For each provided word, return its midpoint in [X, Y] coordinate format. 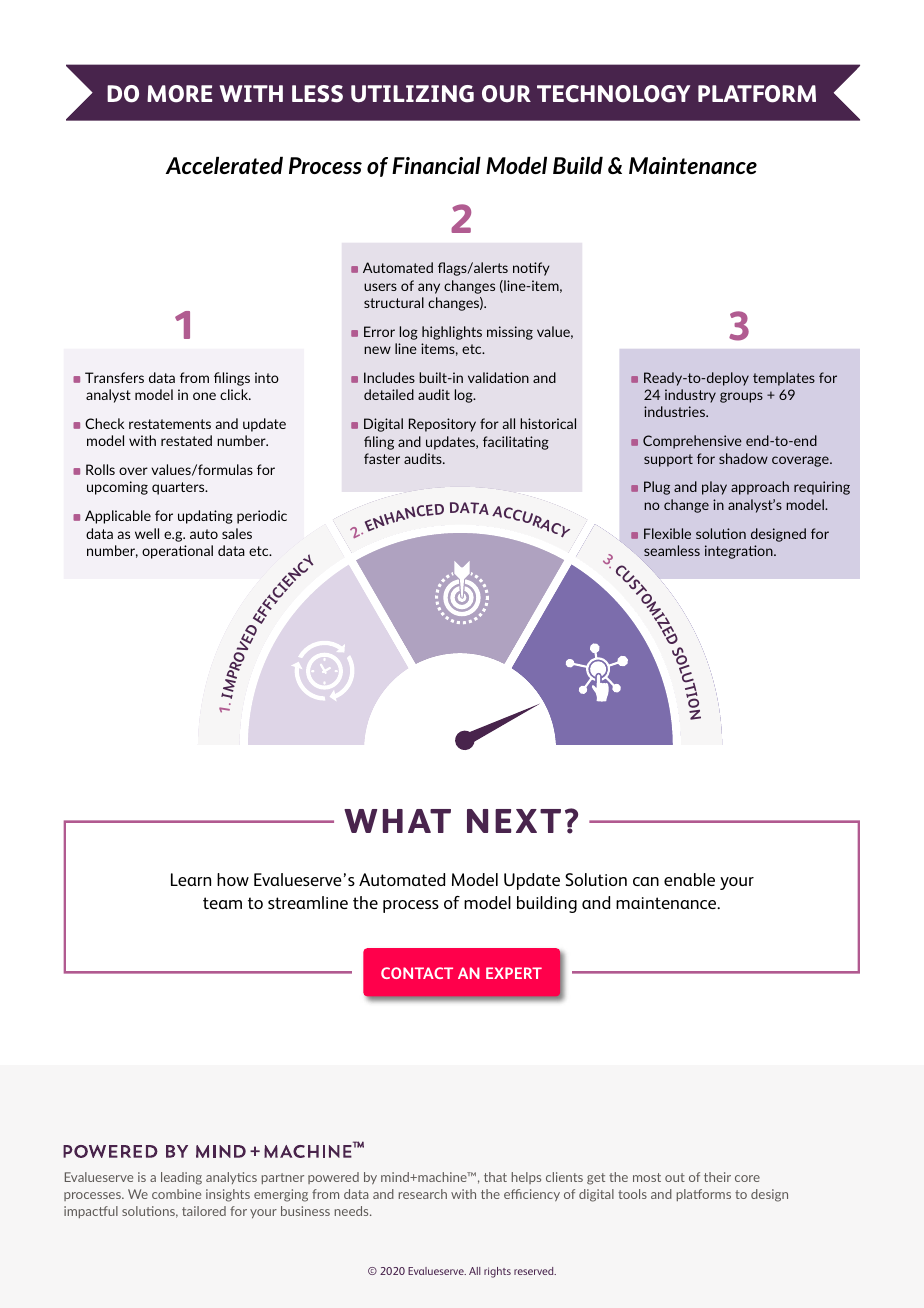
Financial [436, 165]
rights [497, 1272]
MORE [179, 94]
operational [177, 552]
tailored [204, 1211]
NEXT [514, 821]
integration [740, 552]
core [747, 1178]
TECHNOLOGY [613, 94]
